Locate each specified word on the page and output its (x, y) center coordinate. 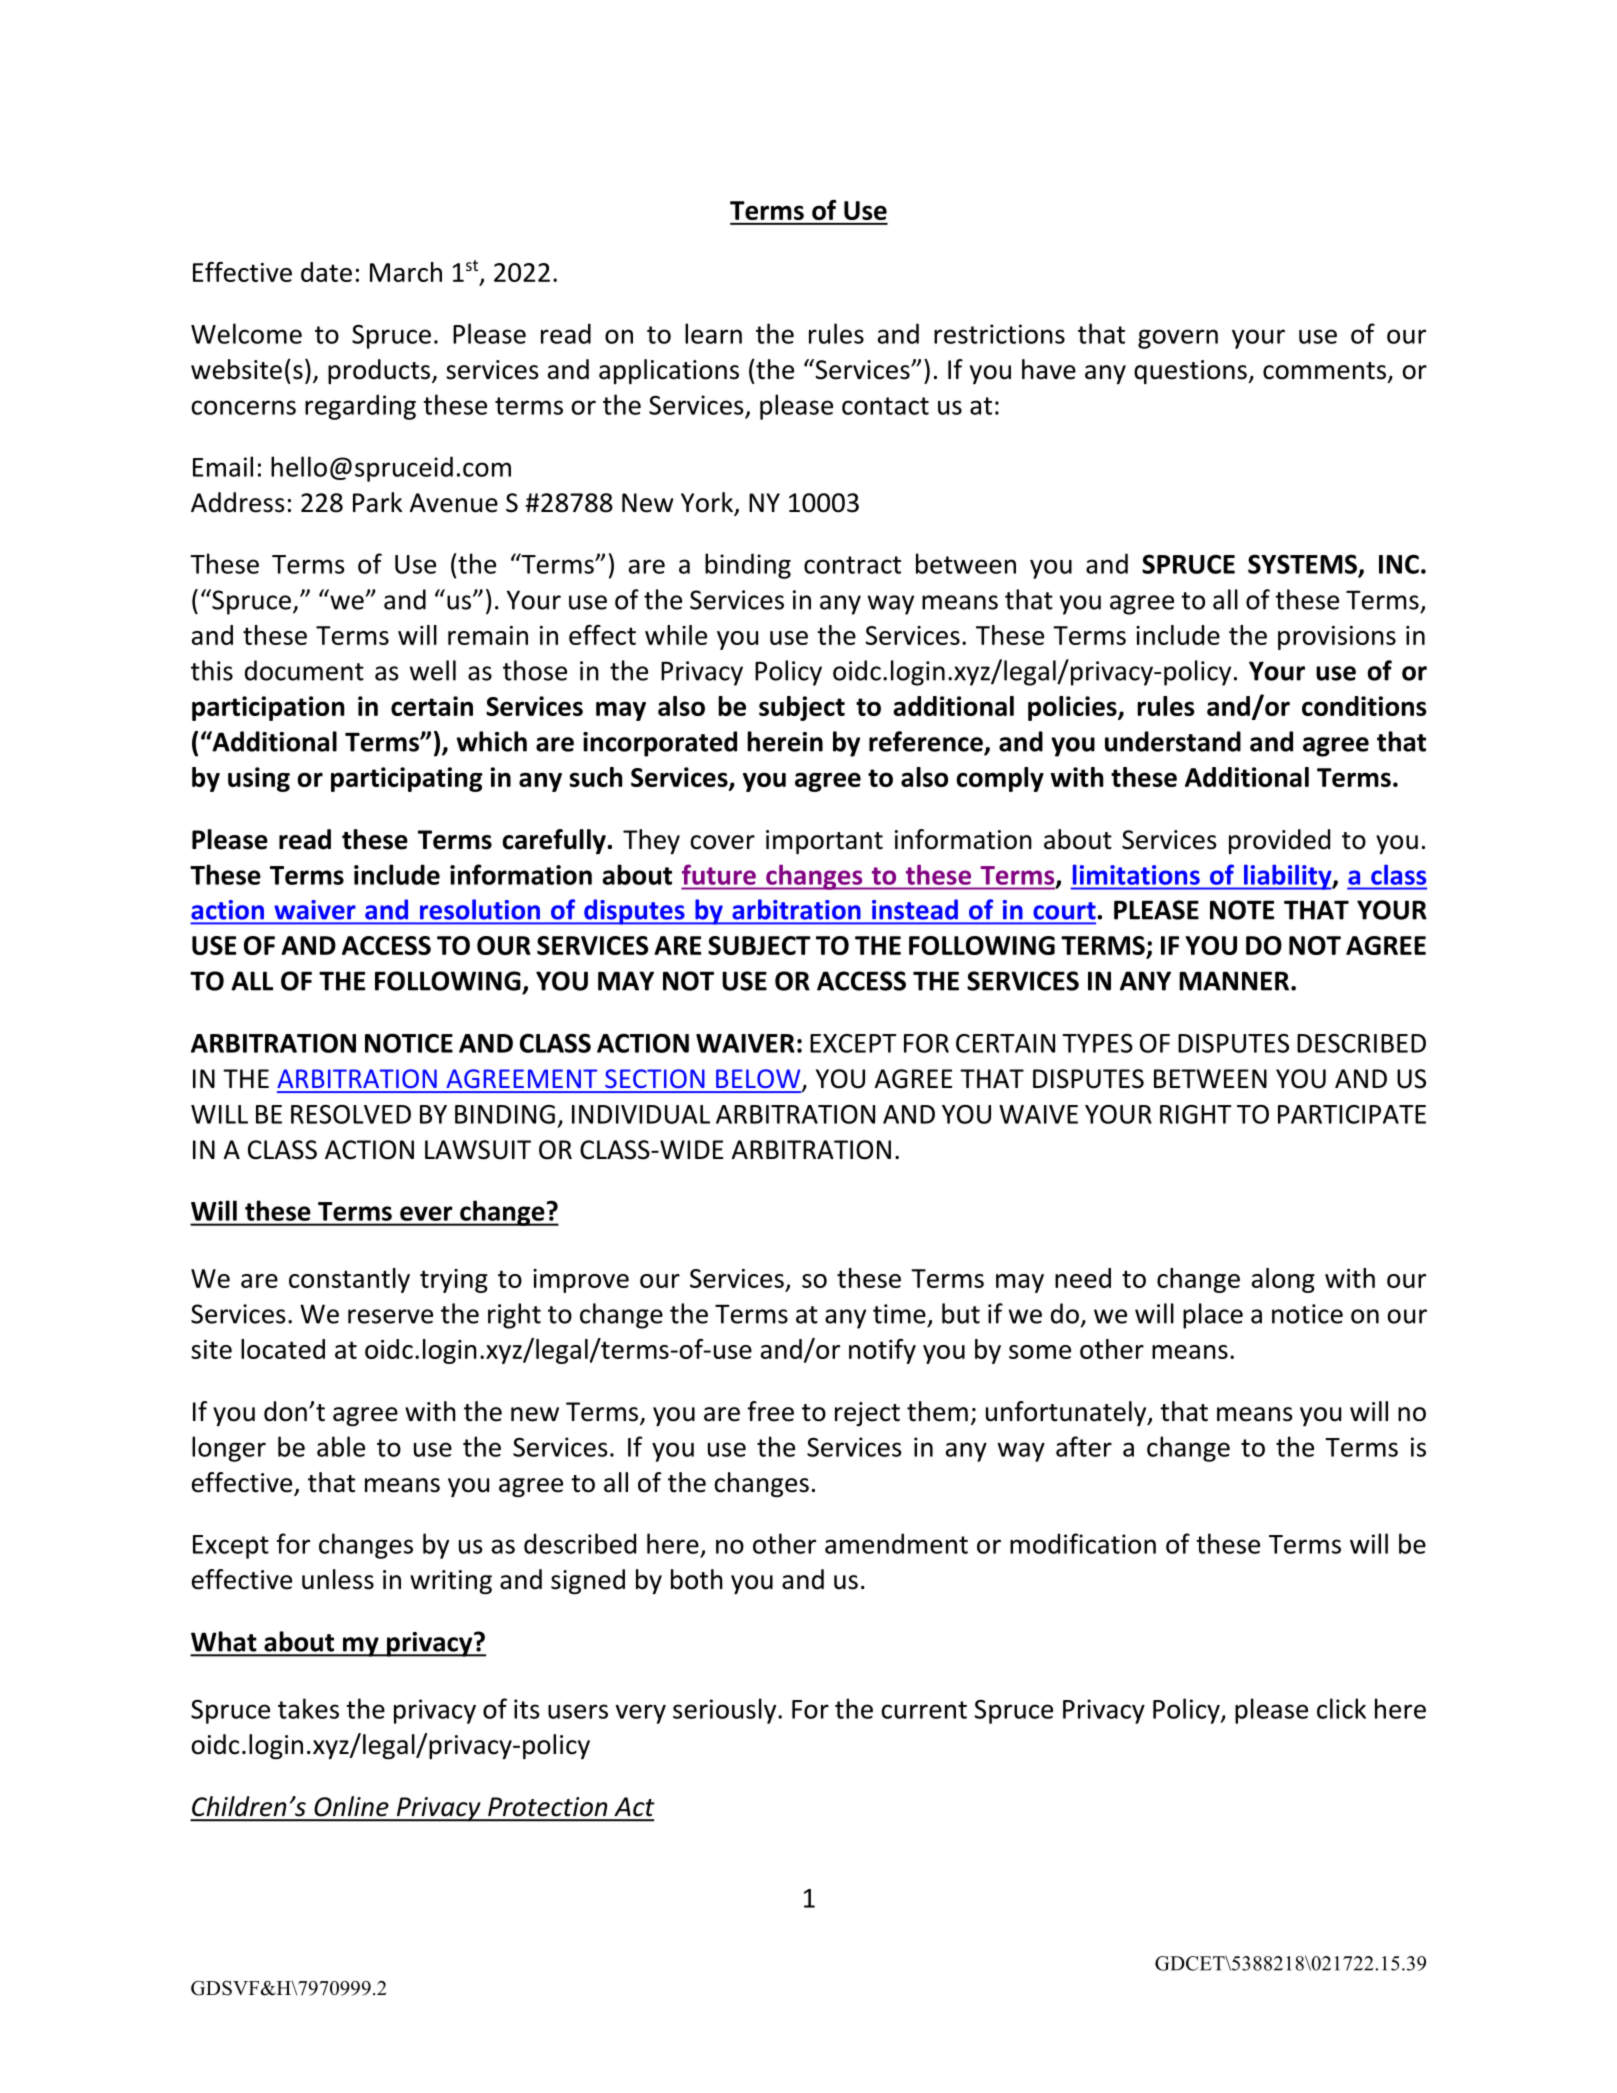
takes (308, 1708)
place (1213, 1316)
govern (1178, 339)
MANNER (1234, 981)
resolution (480, 910)
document (304, 670)
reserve (390, 1316)
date (326, 272)
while (676, 635)
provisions (1337, 638)
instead (915, 910)
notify (882, 1351)
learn (713, 333)
